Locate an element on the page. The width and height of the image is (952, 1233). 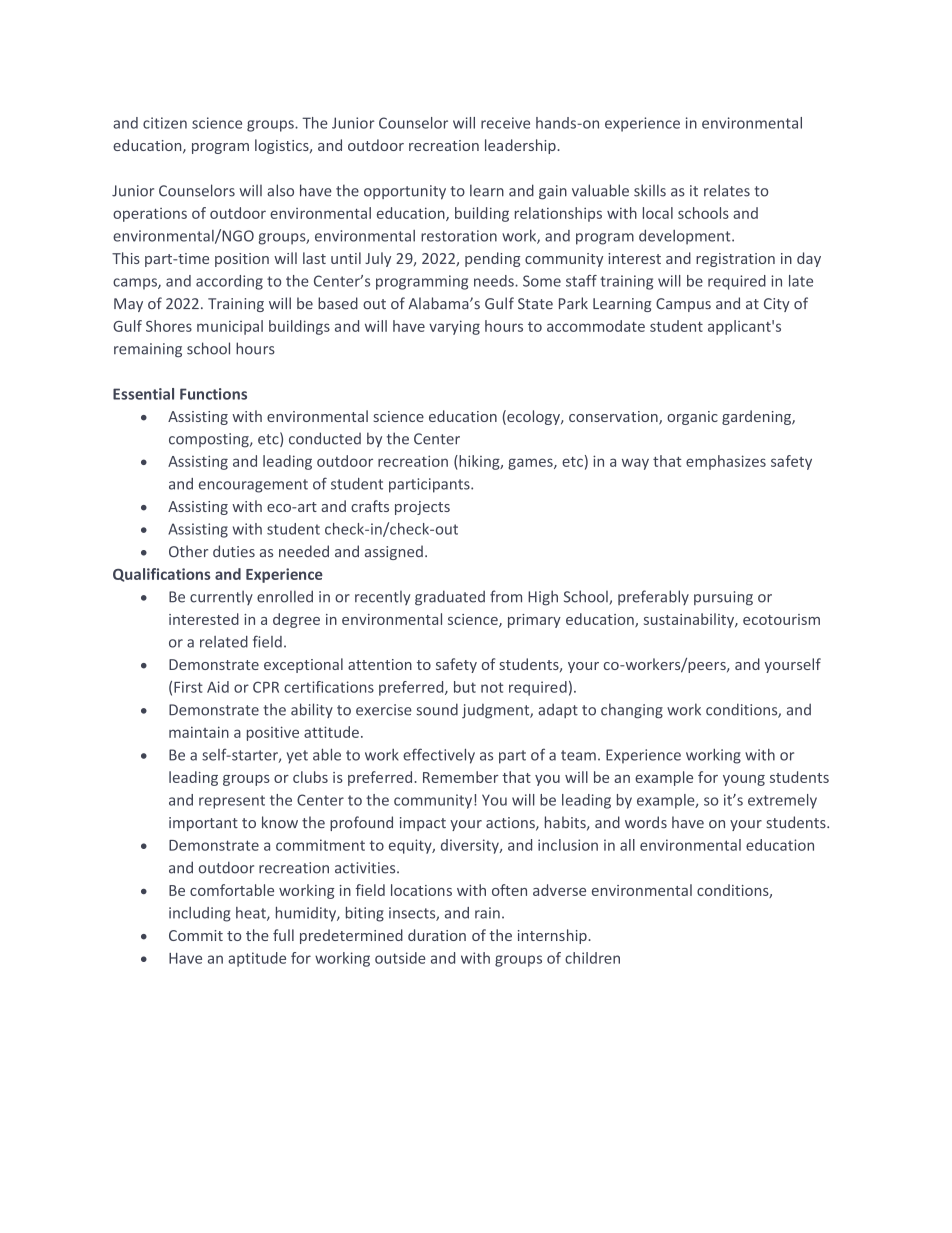
citizen is located at coordinates (165, 123).
